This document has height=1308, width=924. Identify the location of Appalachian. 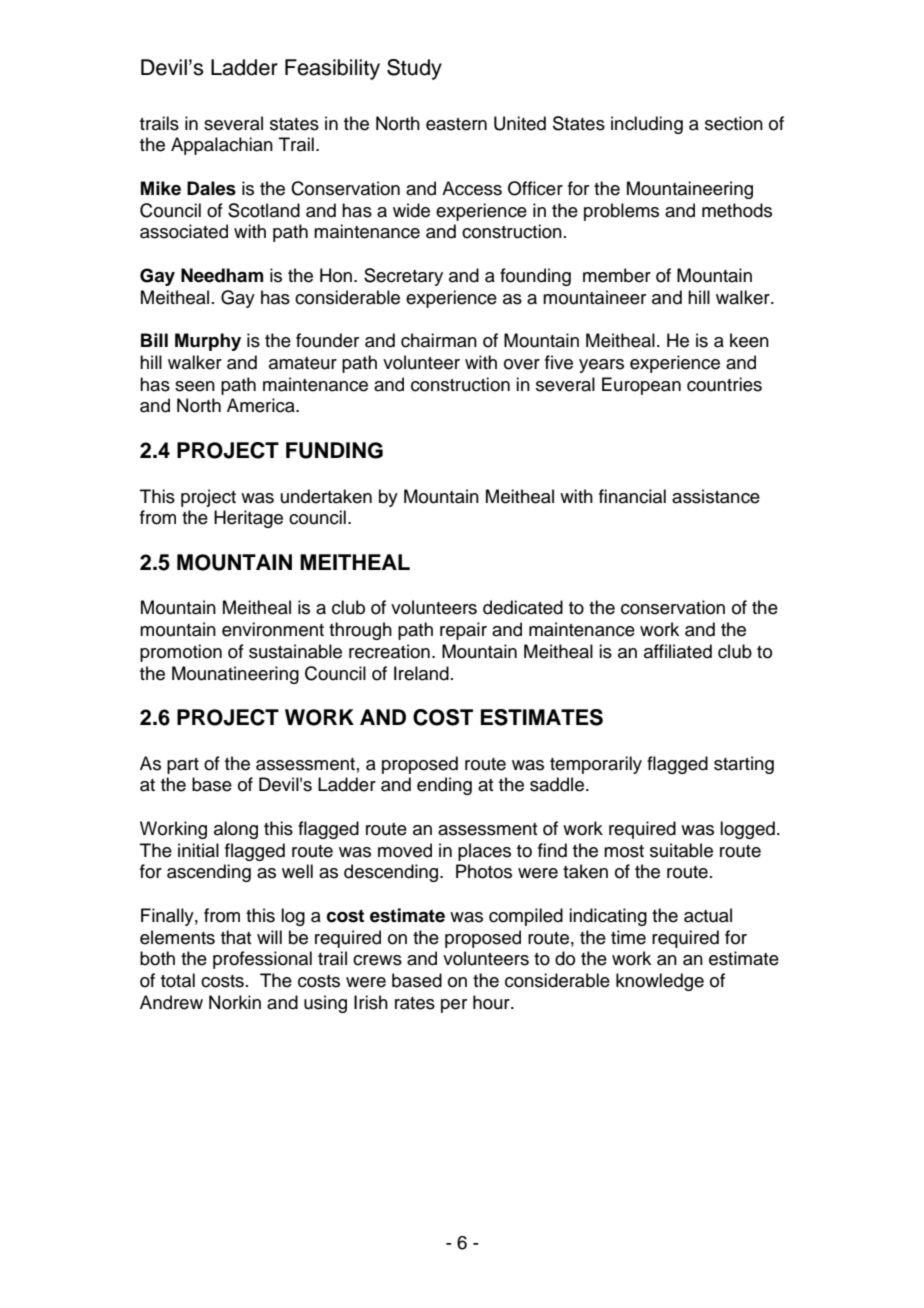
(222, 146).
